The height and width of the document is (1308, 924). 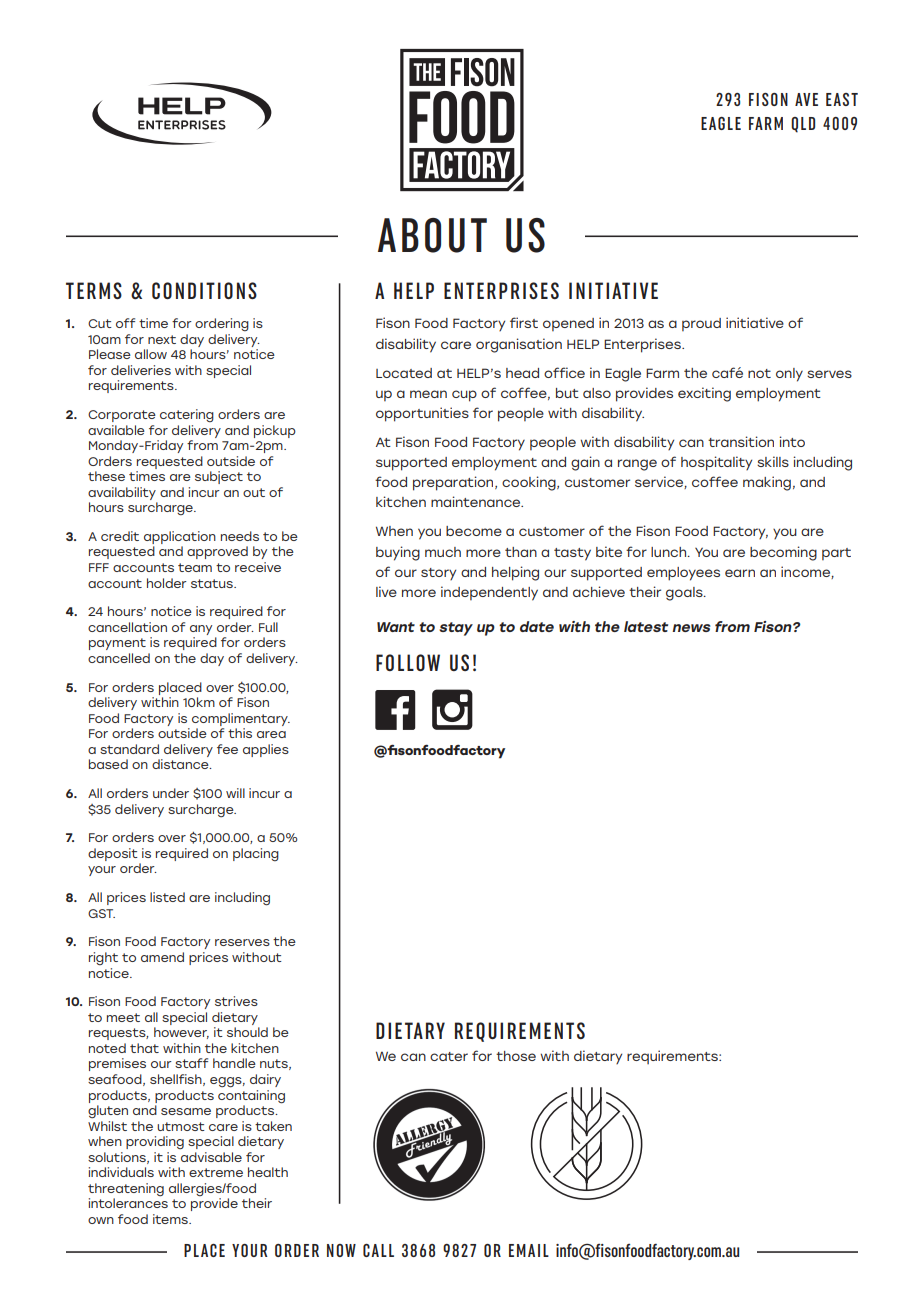 I want to click on QLD, so click(x=803, y=125).
